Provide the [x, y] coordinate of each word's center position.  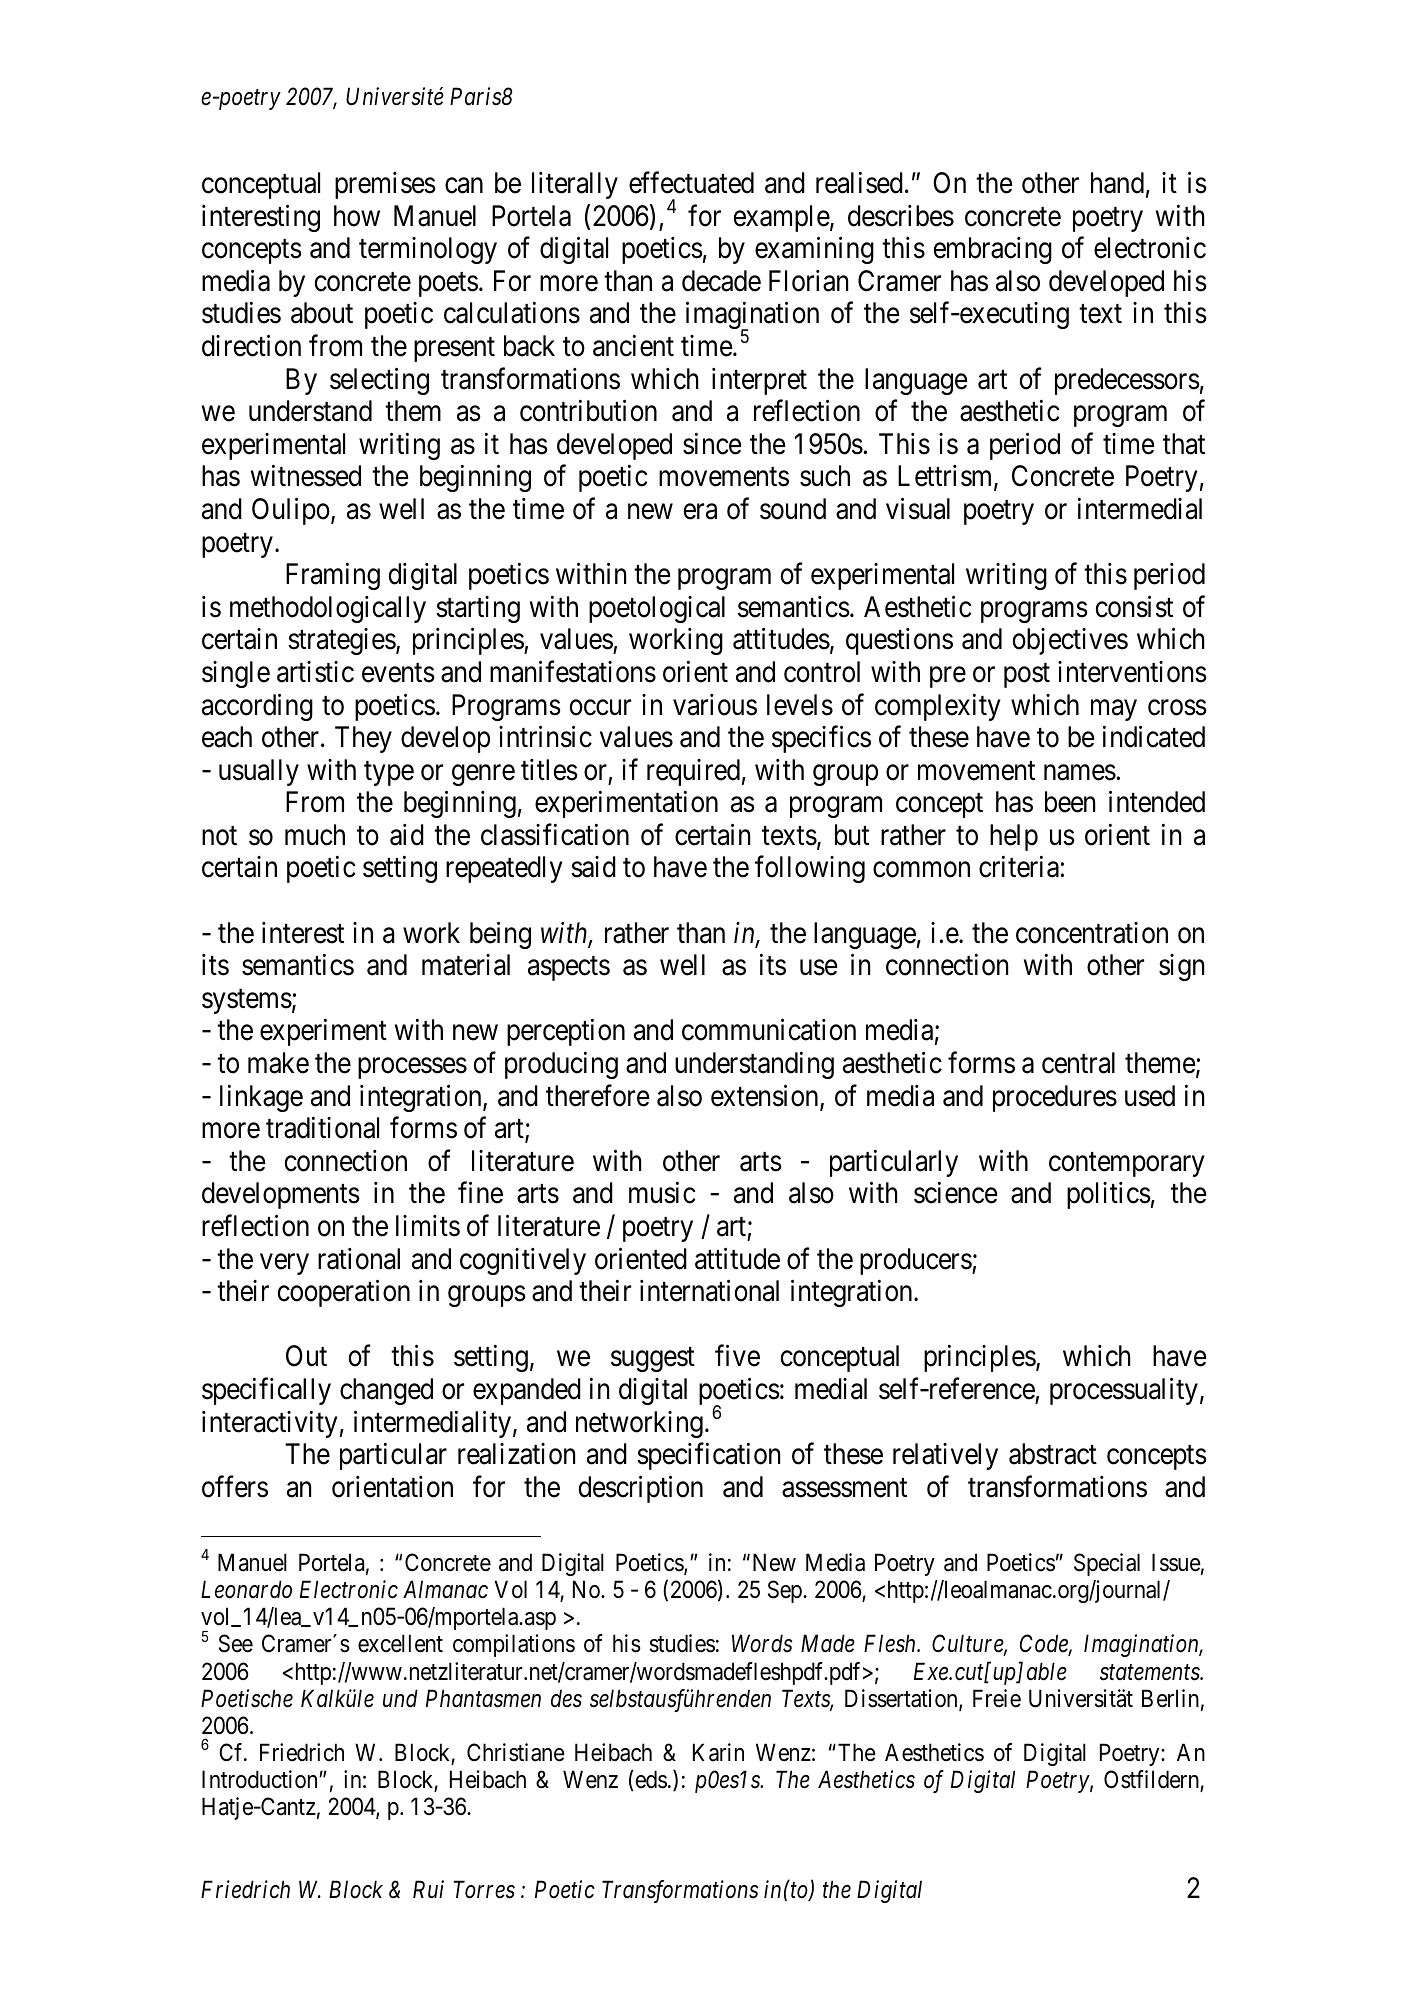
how [357, 216]
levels [800, 705]
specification [708, 1456]
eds [651, 1779]
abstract [1053, 1454]
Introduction [261, 1779]
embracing [993, 250]
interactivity [269, 1424]
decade [721, 281]
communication [769, 1030]
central [1078, 1063]
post [1027, 676]
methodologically [328, 609]
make [278, 1063]
